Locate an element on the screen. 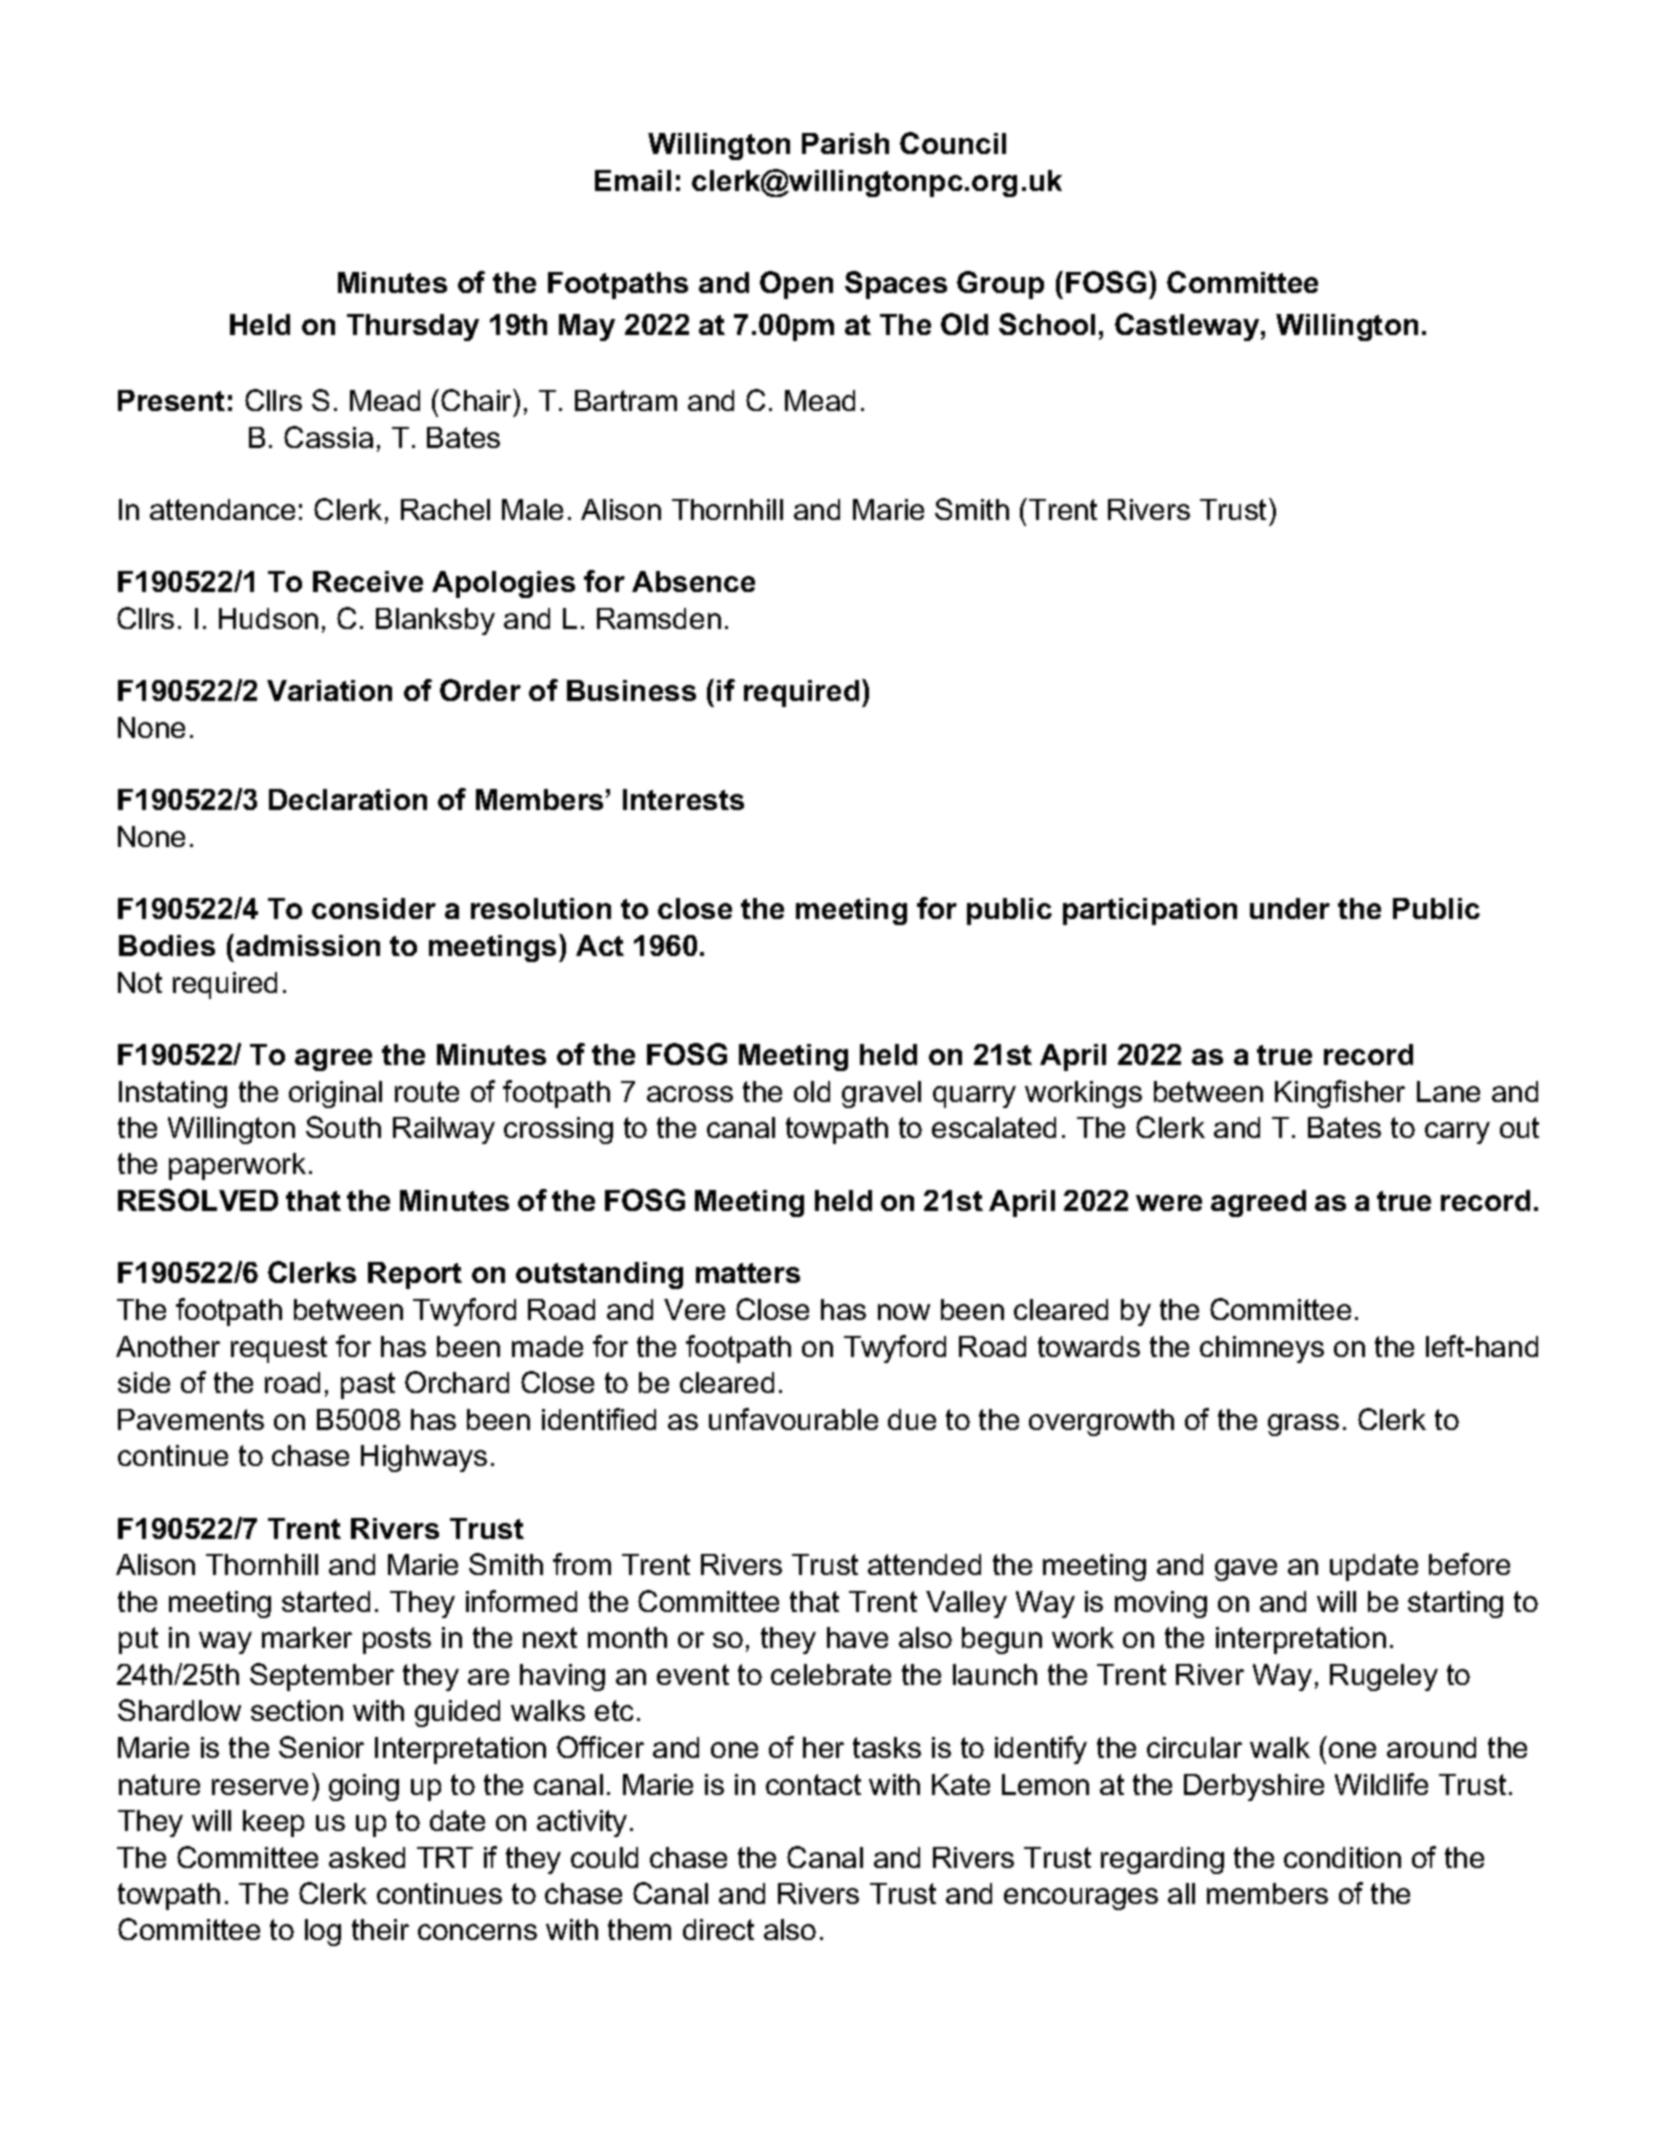 Image resolution: width=1657 pixels, height=2144 pixels. asked is located at coordinates (367, 1857).
